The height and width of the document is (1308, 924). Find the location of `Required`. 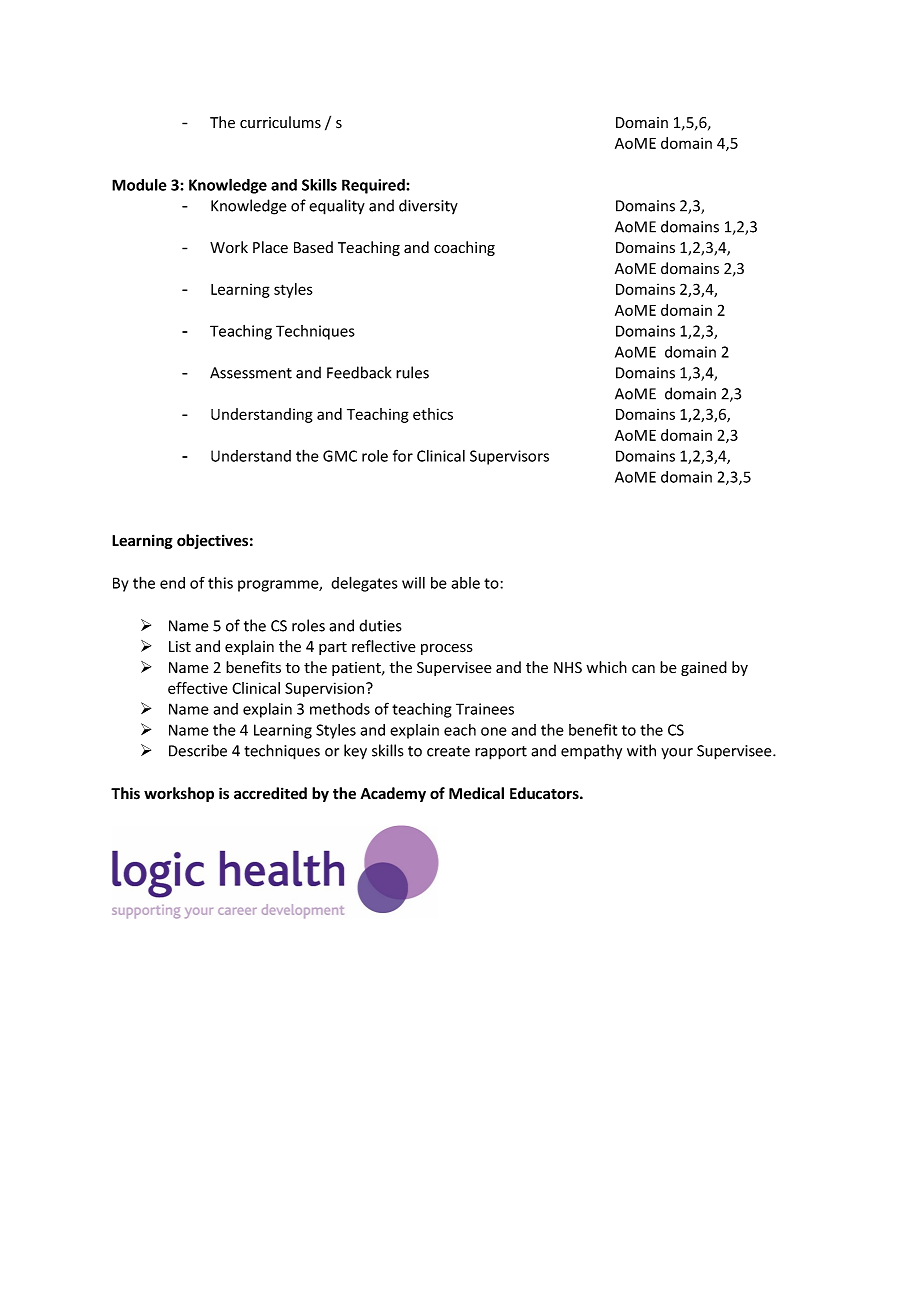

Required is located at coordinates (374, 186).
